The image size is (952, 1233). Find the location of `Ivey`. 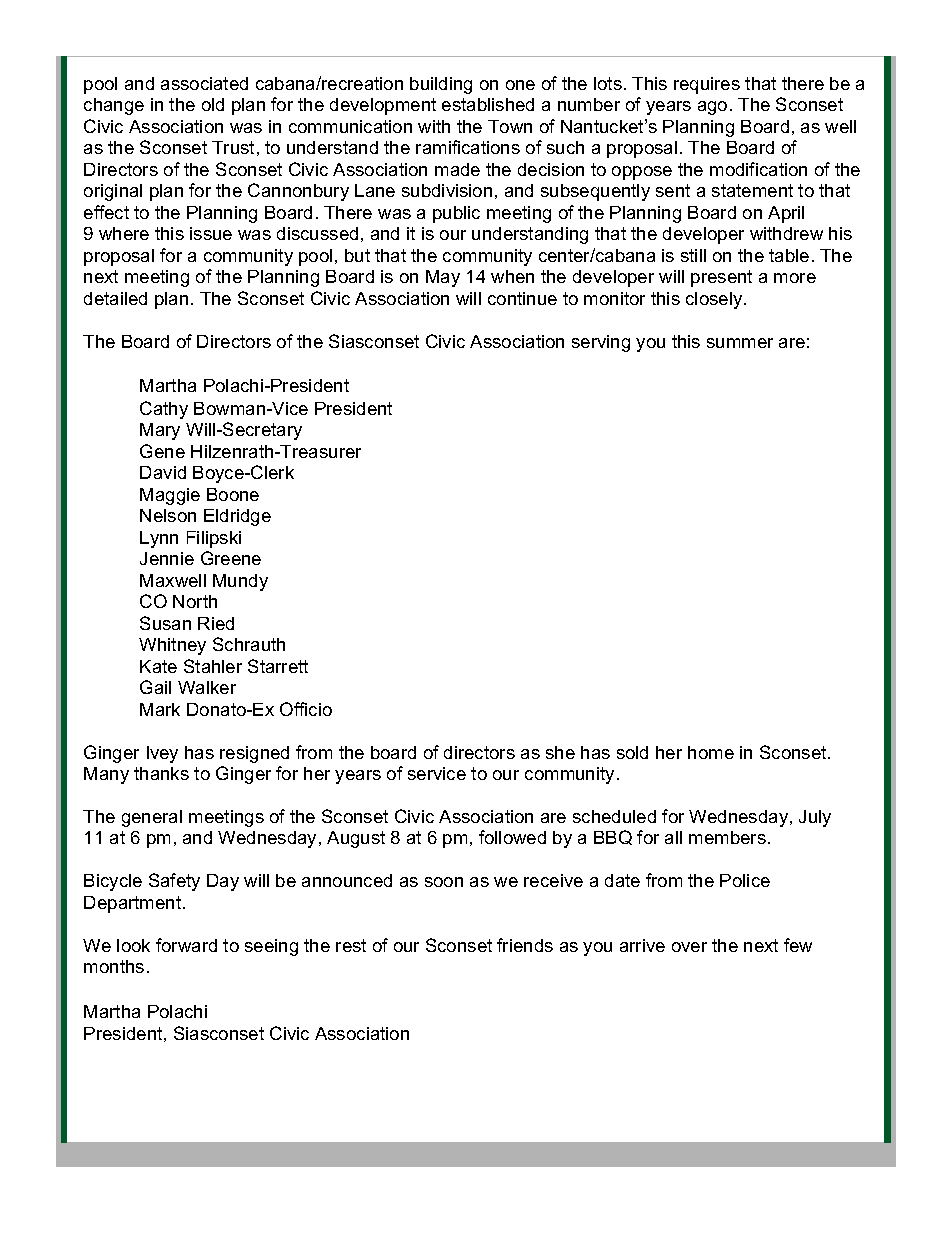

Ivey is located at coordinates (162, 754).
